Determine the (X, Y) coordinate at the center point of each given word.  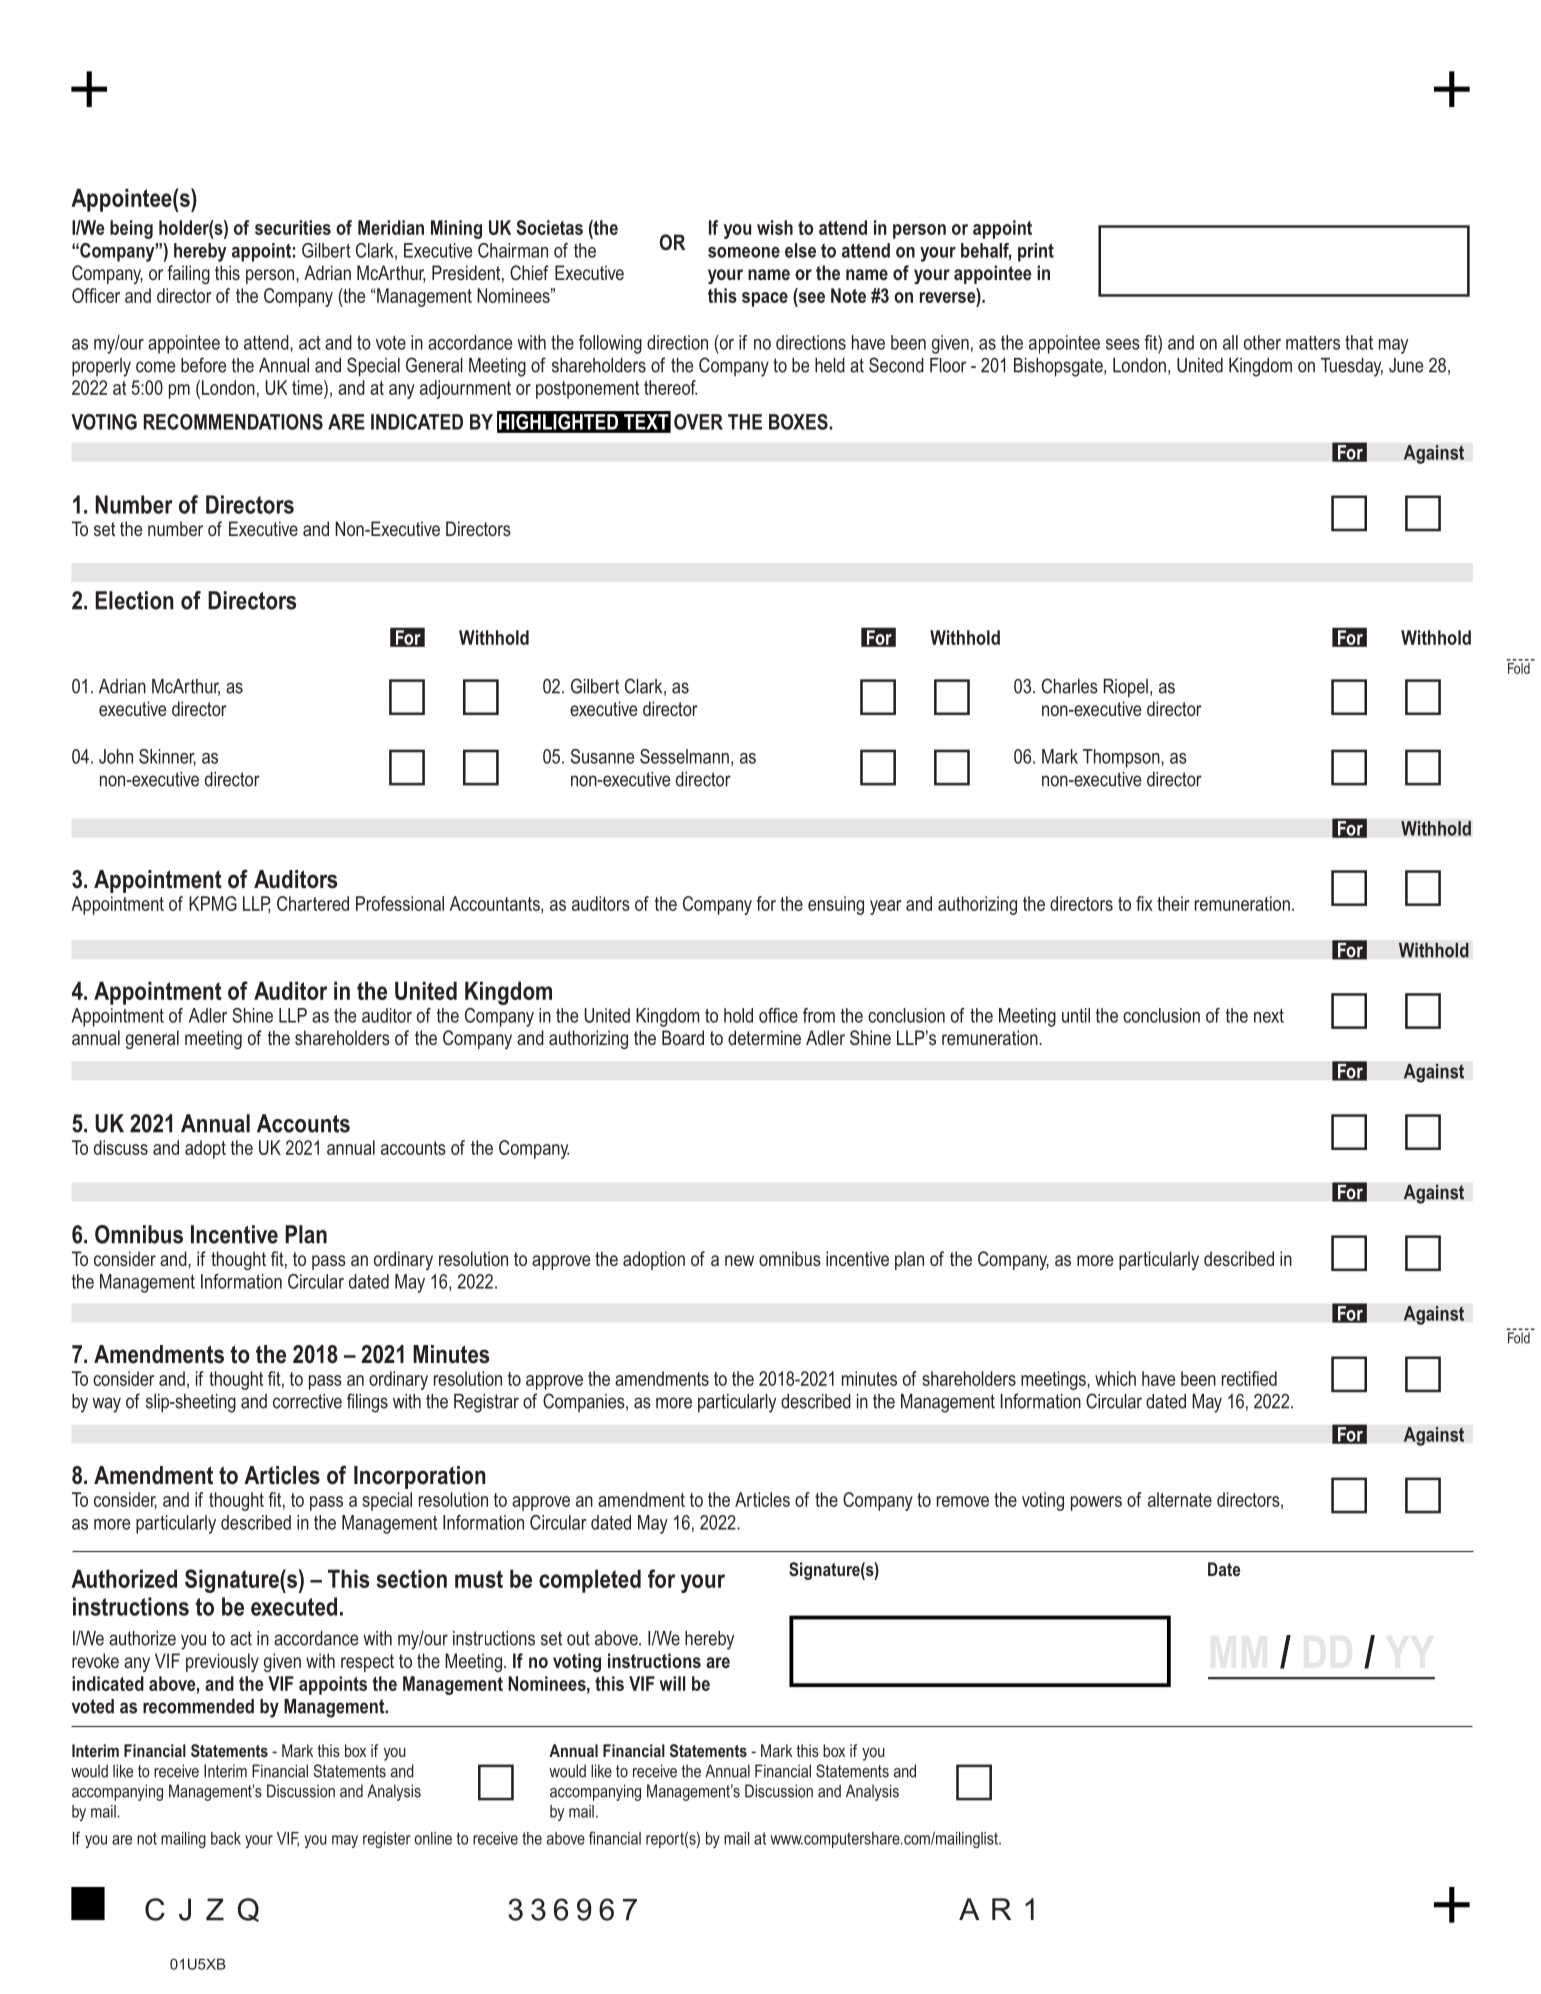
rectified (1249, 1378)
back (226, 1838)
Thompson (1122, 758)
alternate (1180, 1499)
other (1262, 342)
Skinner (167, 757)
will (672, 1683)
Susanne (602, 756)
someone (744, 252)
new (739, 1260)
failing (188, 274)
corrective (307, 1401)
